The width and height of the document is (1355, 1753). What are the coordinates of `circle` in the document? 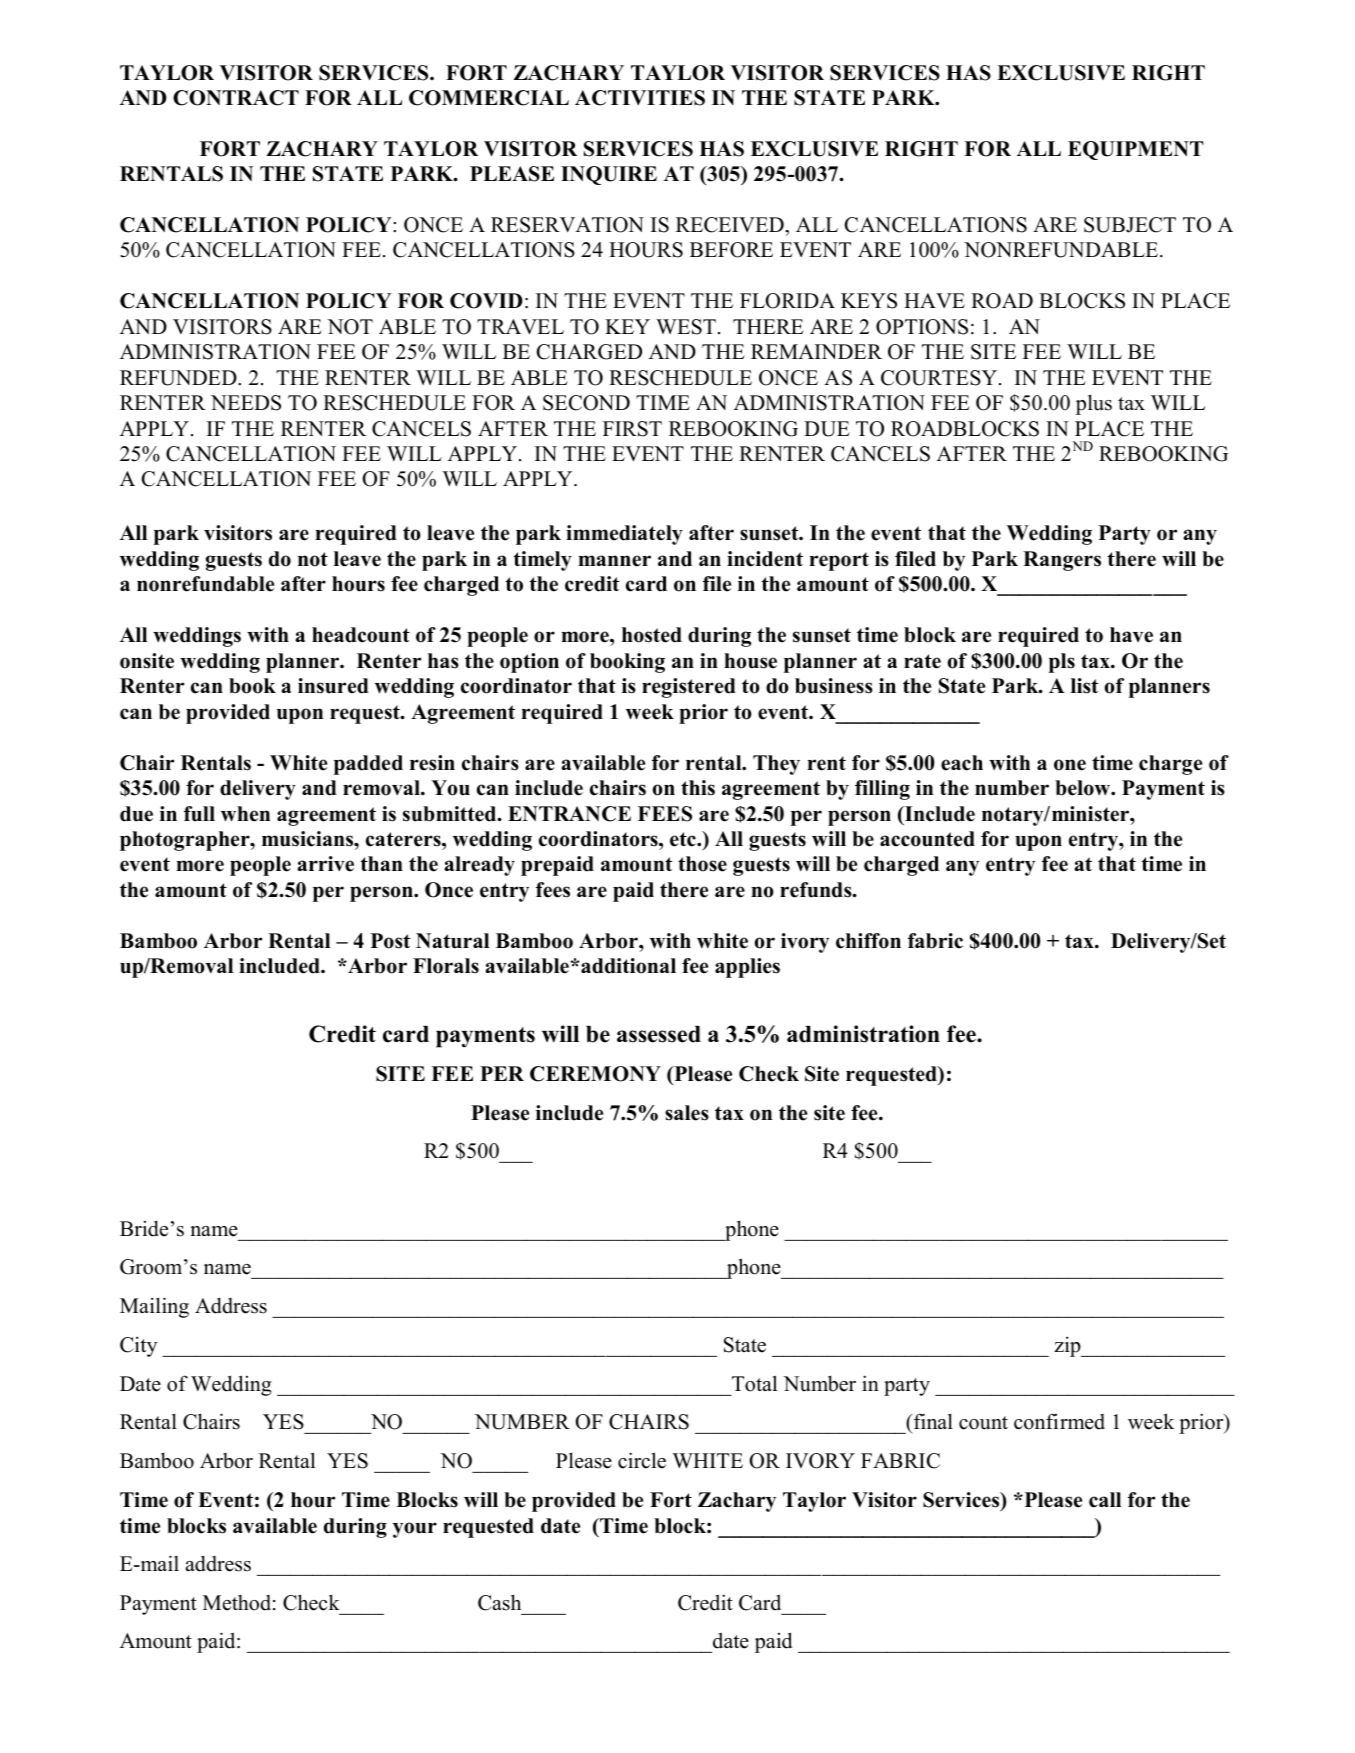 It's located at (642, 1460).
